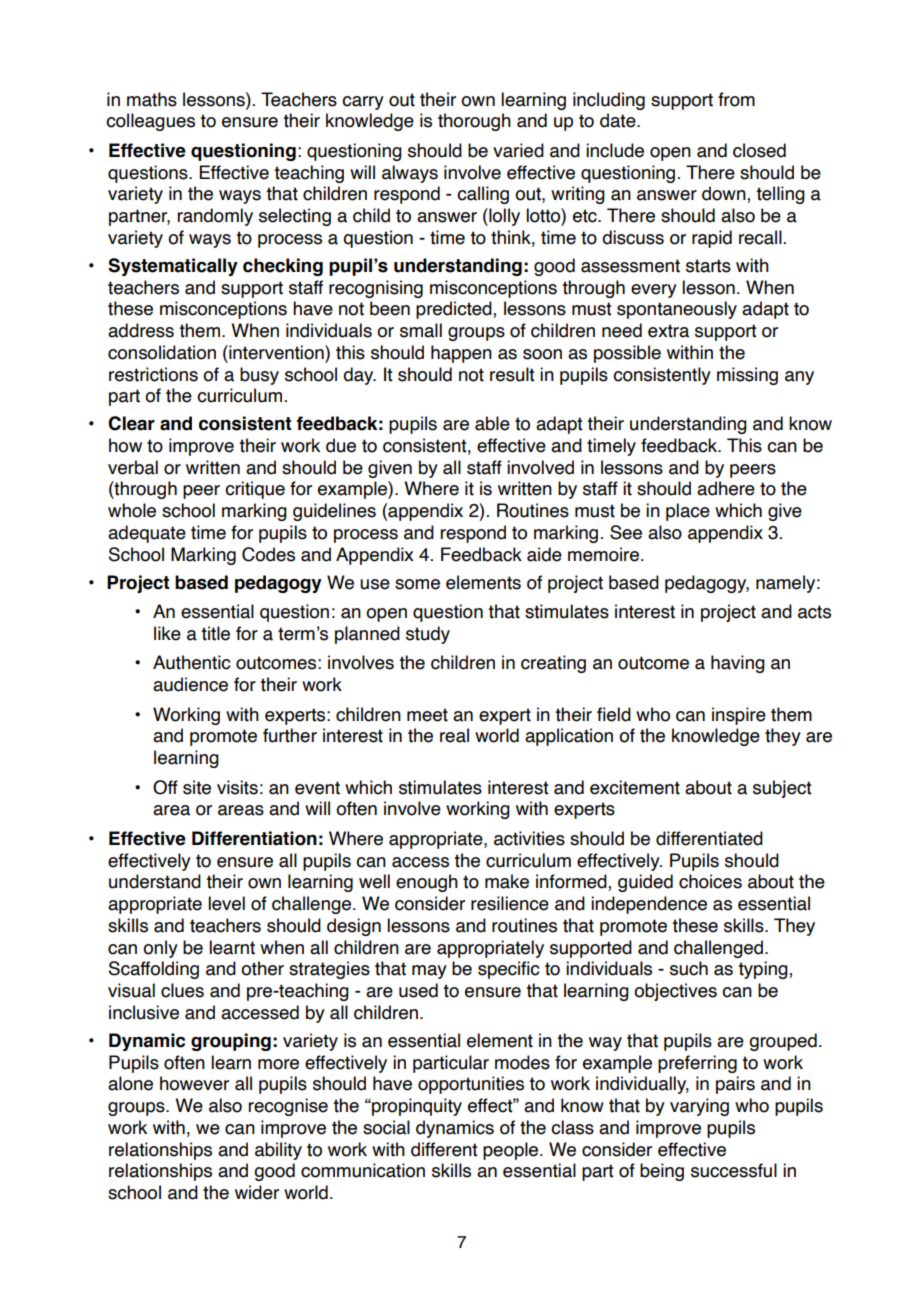  Describe the element at coordinates (510, 903) in the screenshot. I see `resilience` at that location.
